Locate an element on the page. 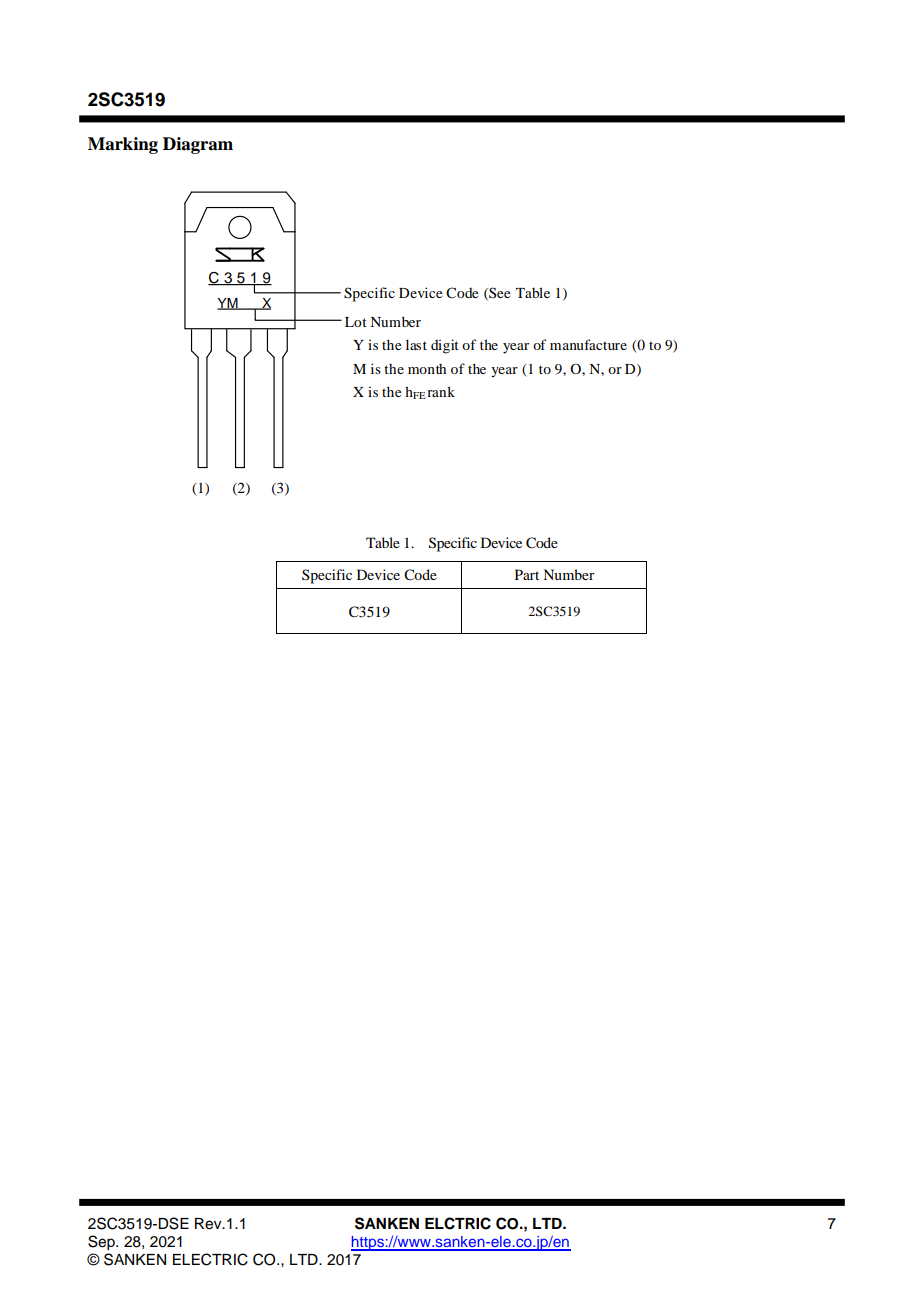 The width and height of the image is (924, 1308). Diagram is located at coordinates (198, 145).
